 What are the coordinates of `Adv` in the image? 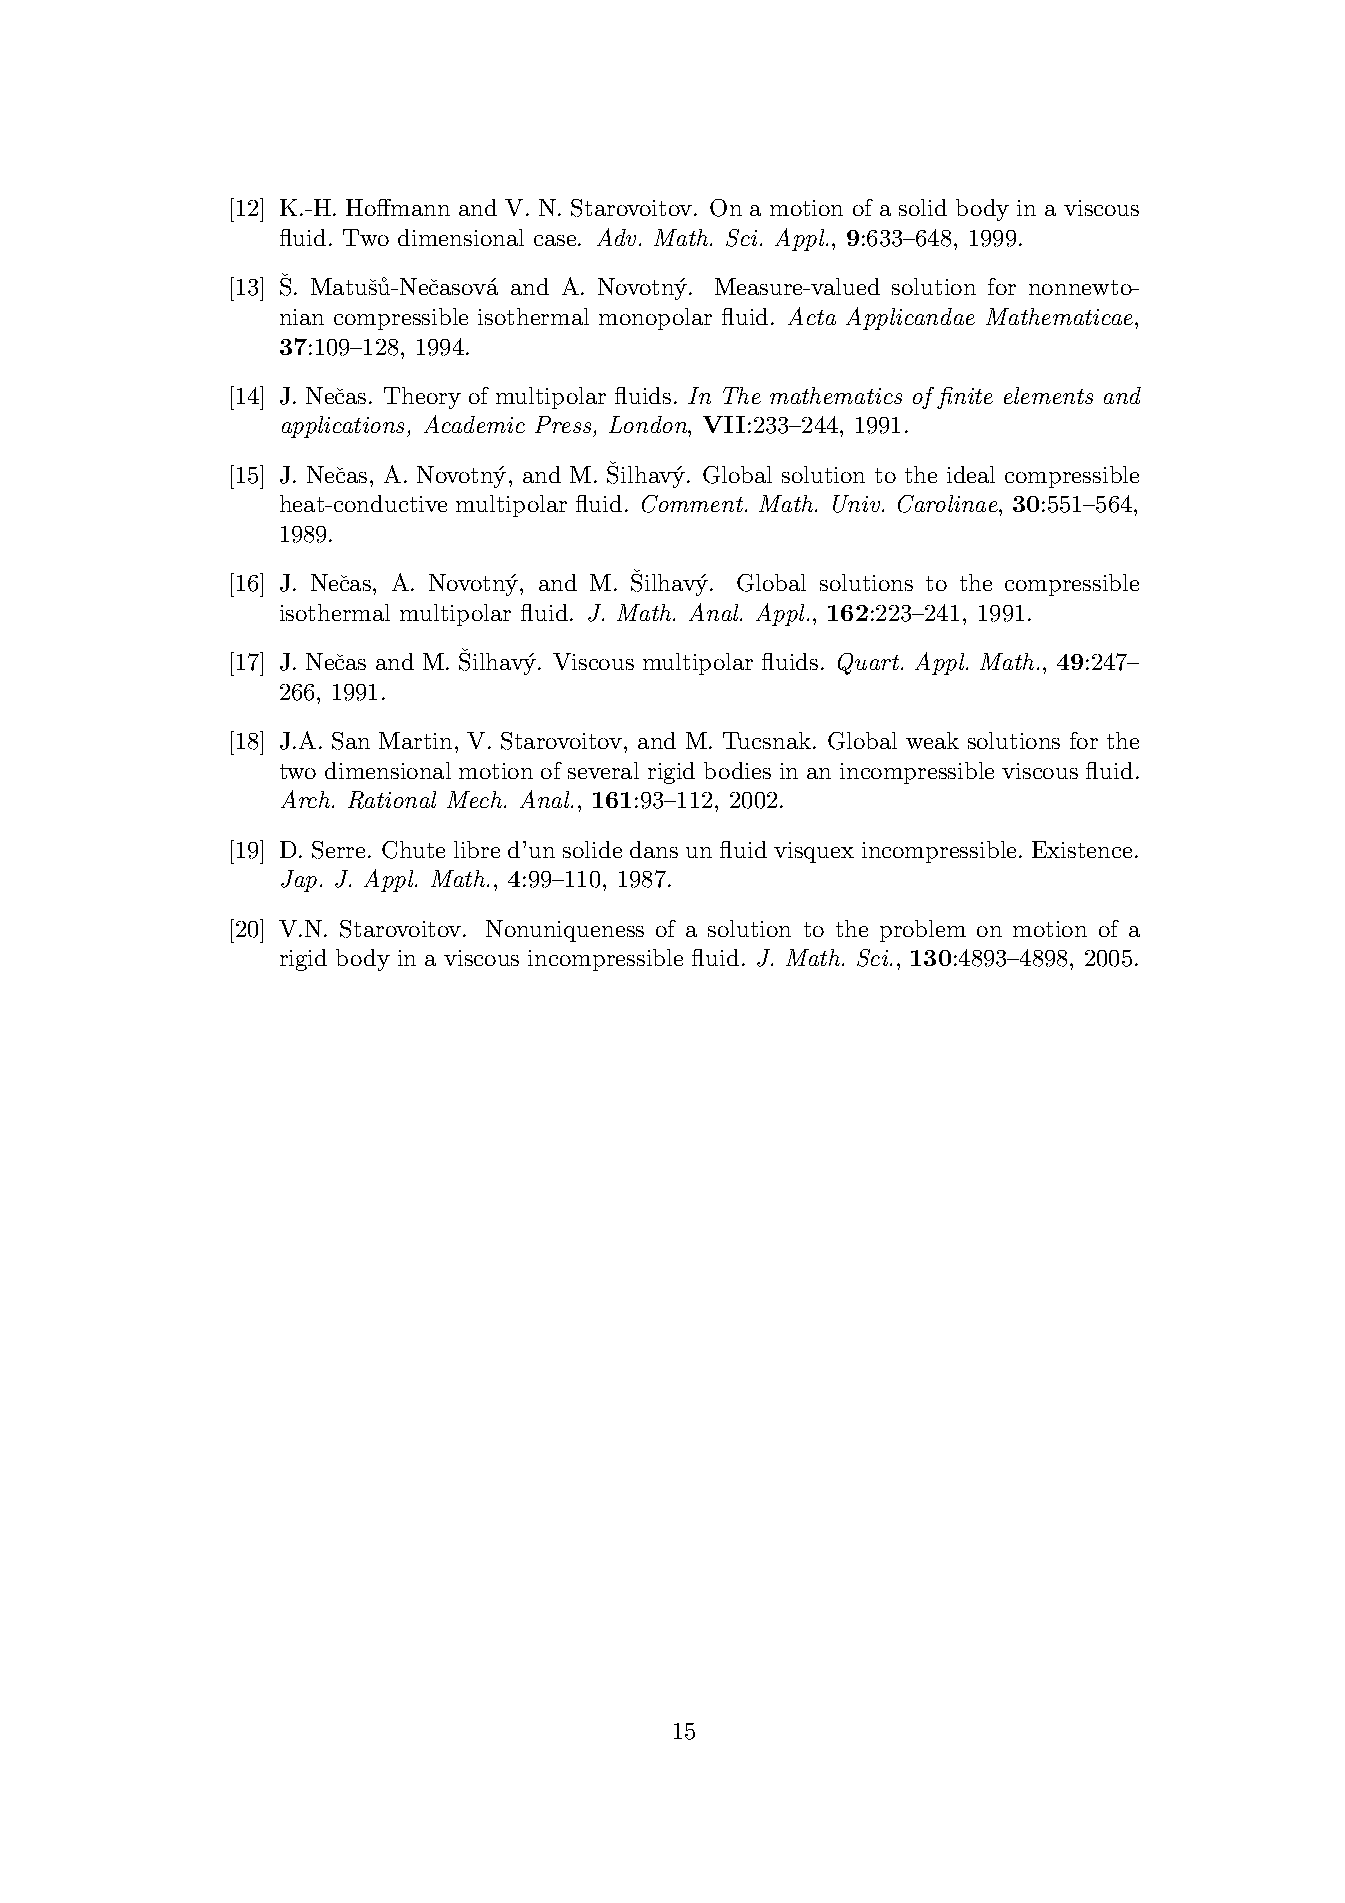 It's located at (616, 237).
